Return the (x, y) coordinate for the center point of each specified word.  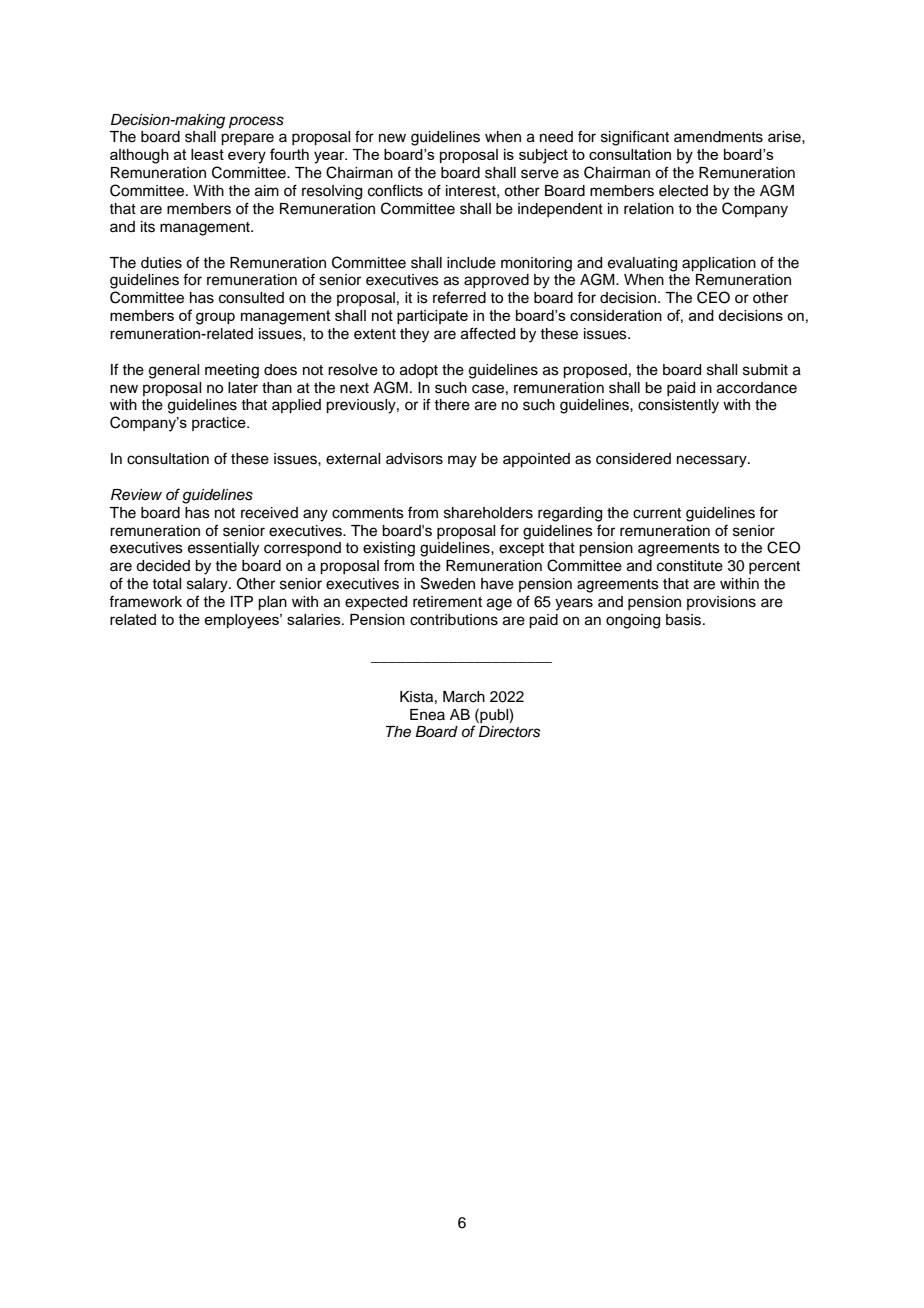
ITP (242, 601)
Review (136, 495)
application (719, 264)
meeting (232, 371)
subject (543, 156)
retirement (447, 602)
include (471, 263)
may (462, 461)
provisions (721, 603)
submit (765, 370)
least (207, 154)
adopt (419, 371)
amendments (718, 137)
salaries (315, 619)
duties (161, 263)
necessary (713, 461)
